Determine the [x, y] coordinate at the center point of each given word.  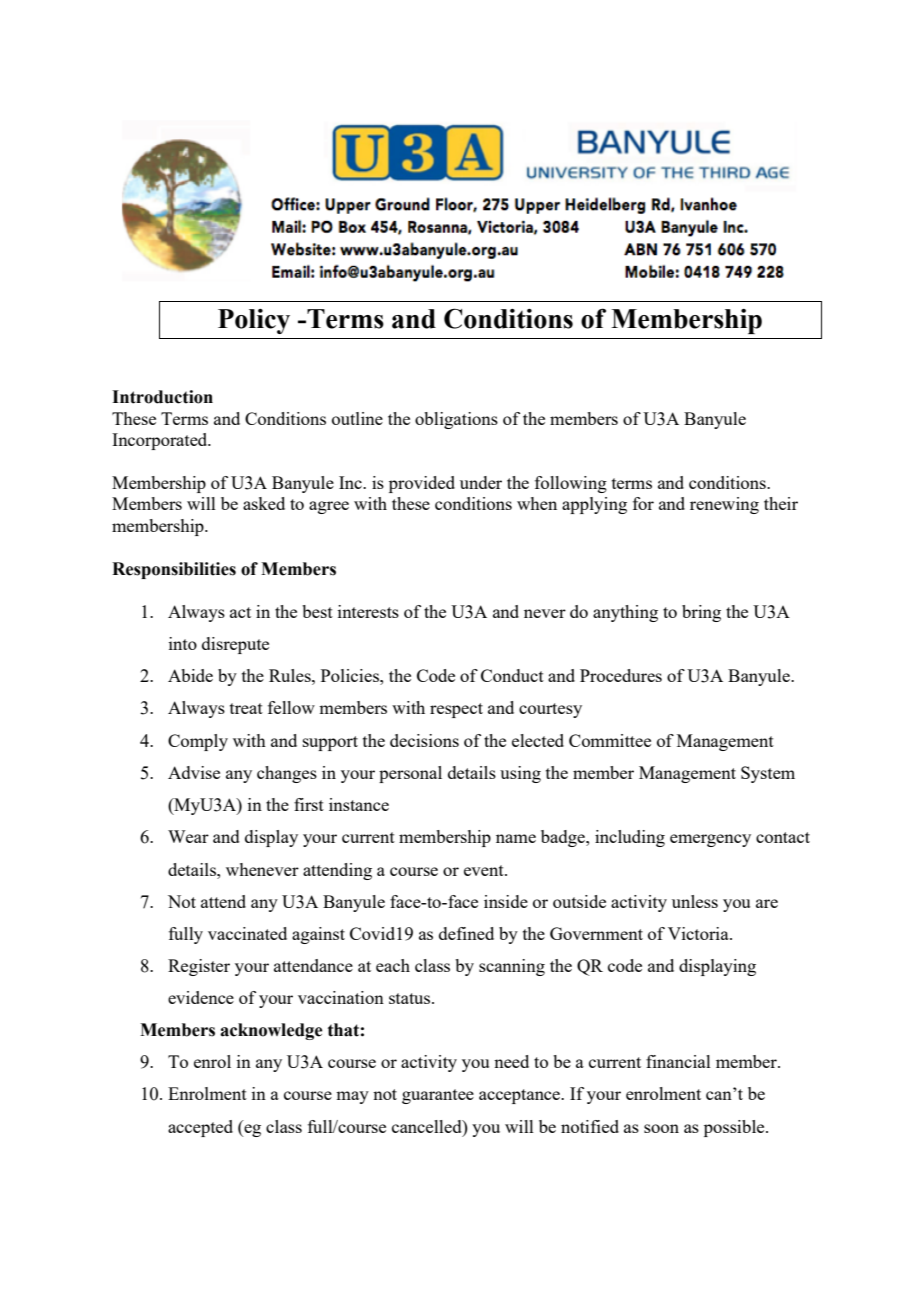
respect [456, 710]
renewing [724, 505]
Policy [254, 321]
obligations [456, 420]
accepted [200, 1128]
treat [246, 708]
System [768, 774]
